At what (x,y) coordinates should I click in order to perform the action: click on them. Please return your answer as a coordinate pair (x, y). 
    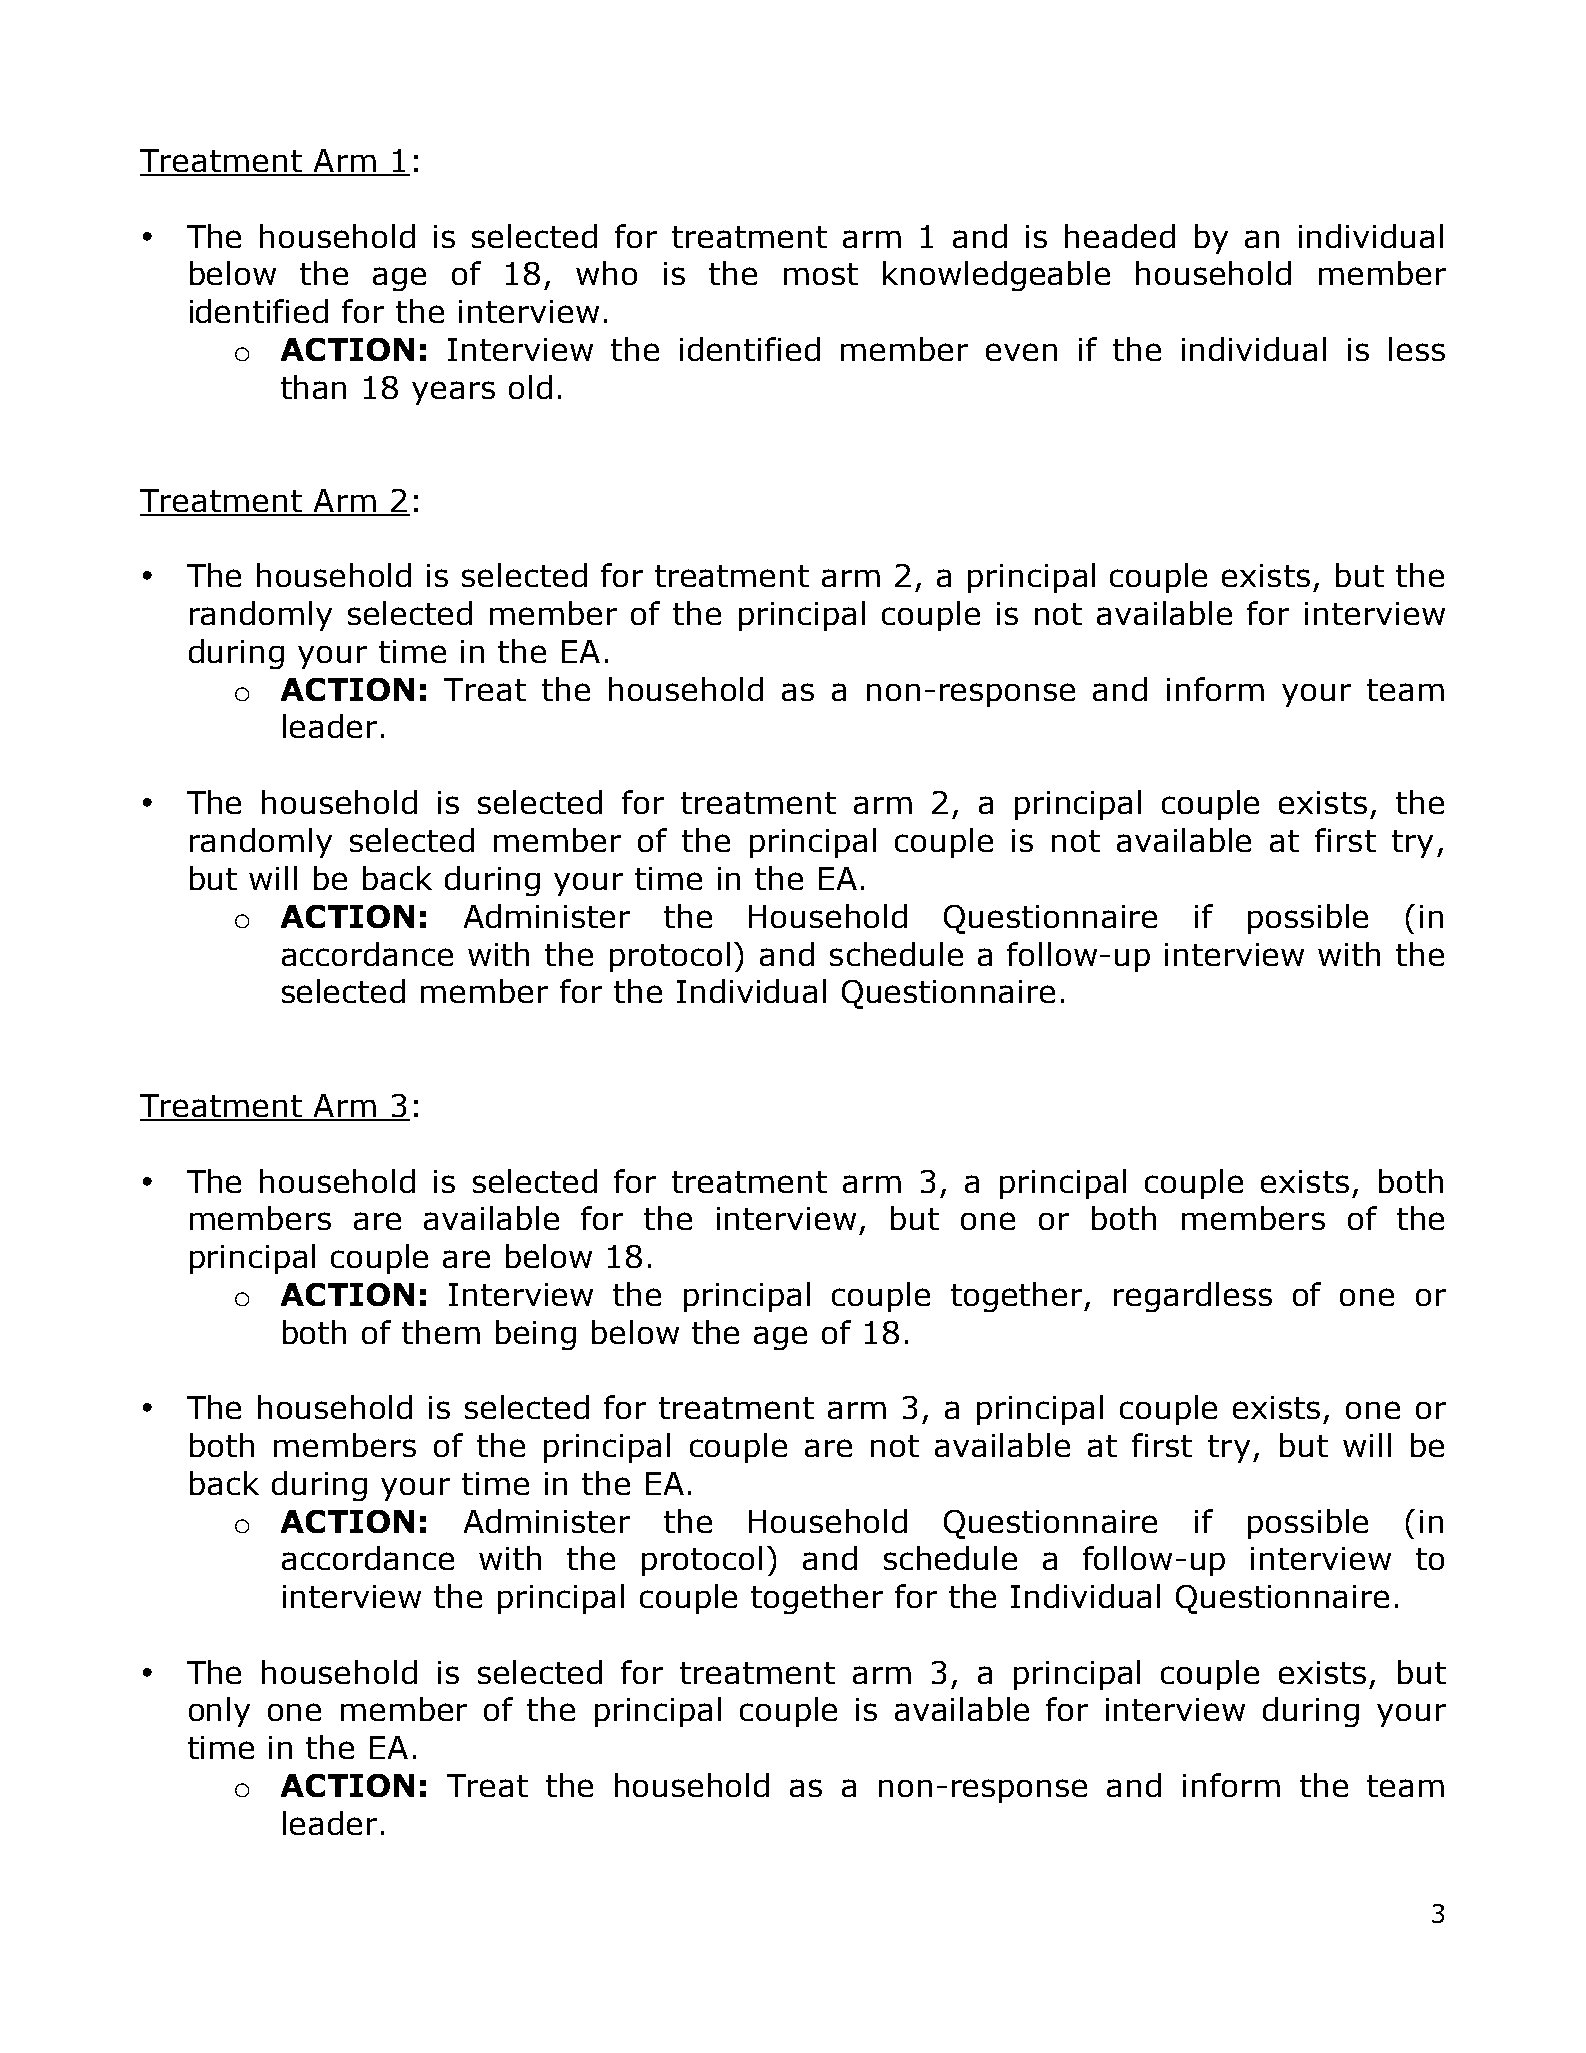
    Looking at the image, I should click on (441, 1332).
